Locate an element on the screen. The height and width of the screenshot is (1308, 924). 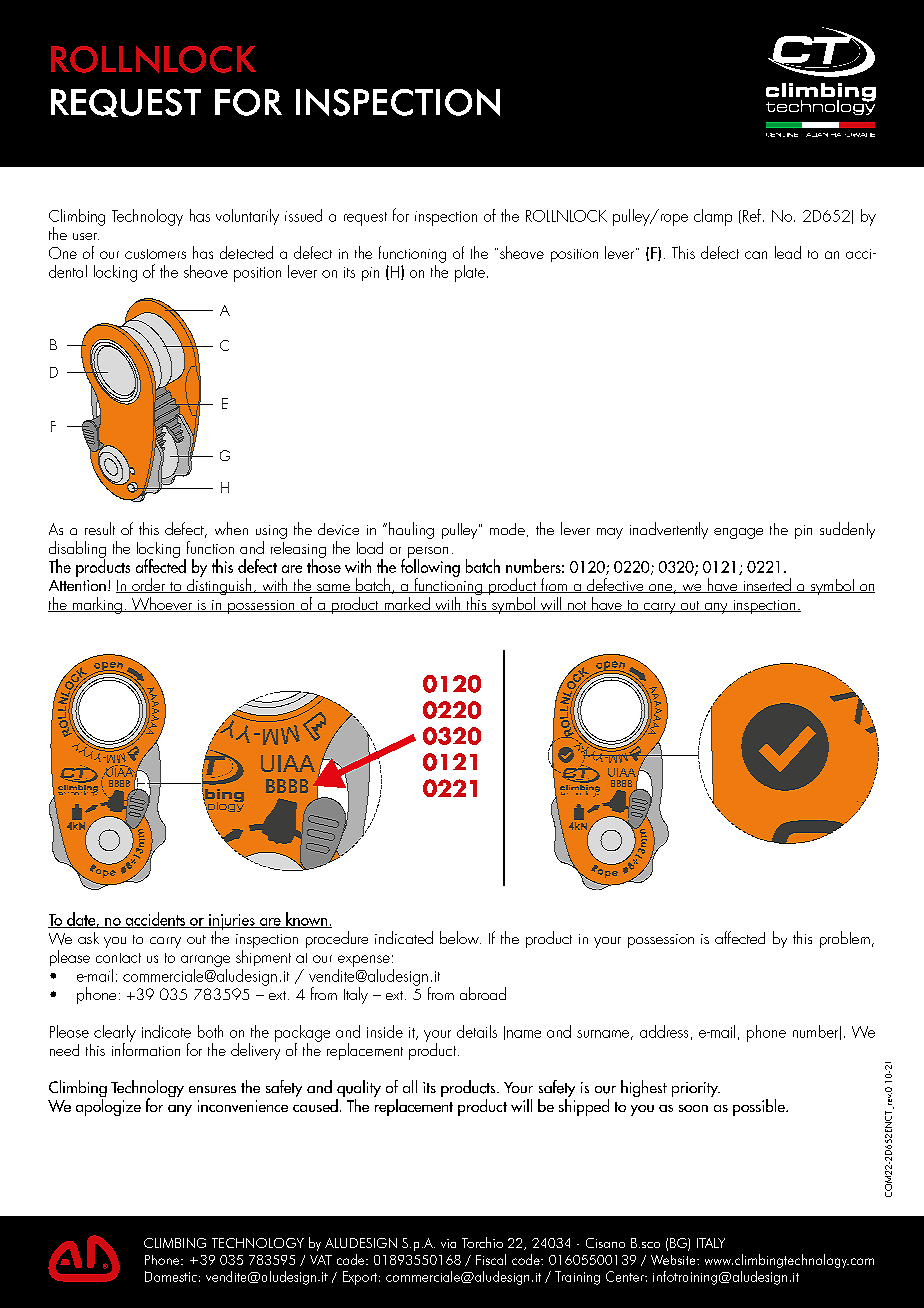
below is located at coordinates (460, 937).
